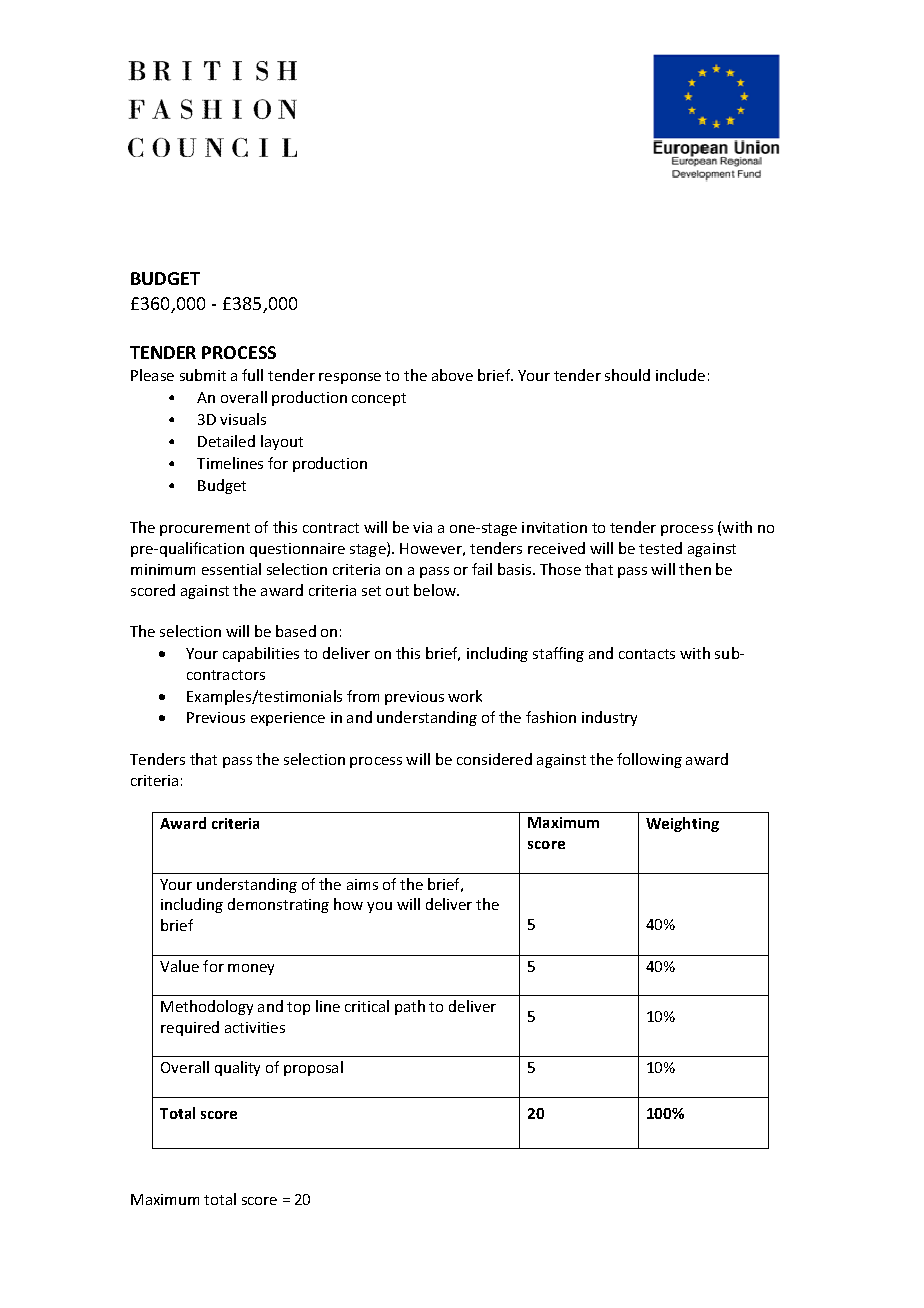  What do you see at coordinates (609, 718) in the screenshot?
I see `industry` at bounding box center [609, 718].
